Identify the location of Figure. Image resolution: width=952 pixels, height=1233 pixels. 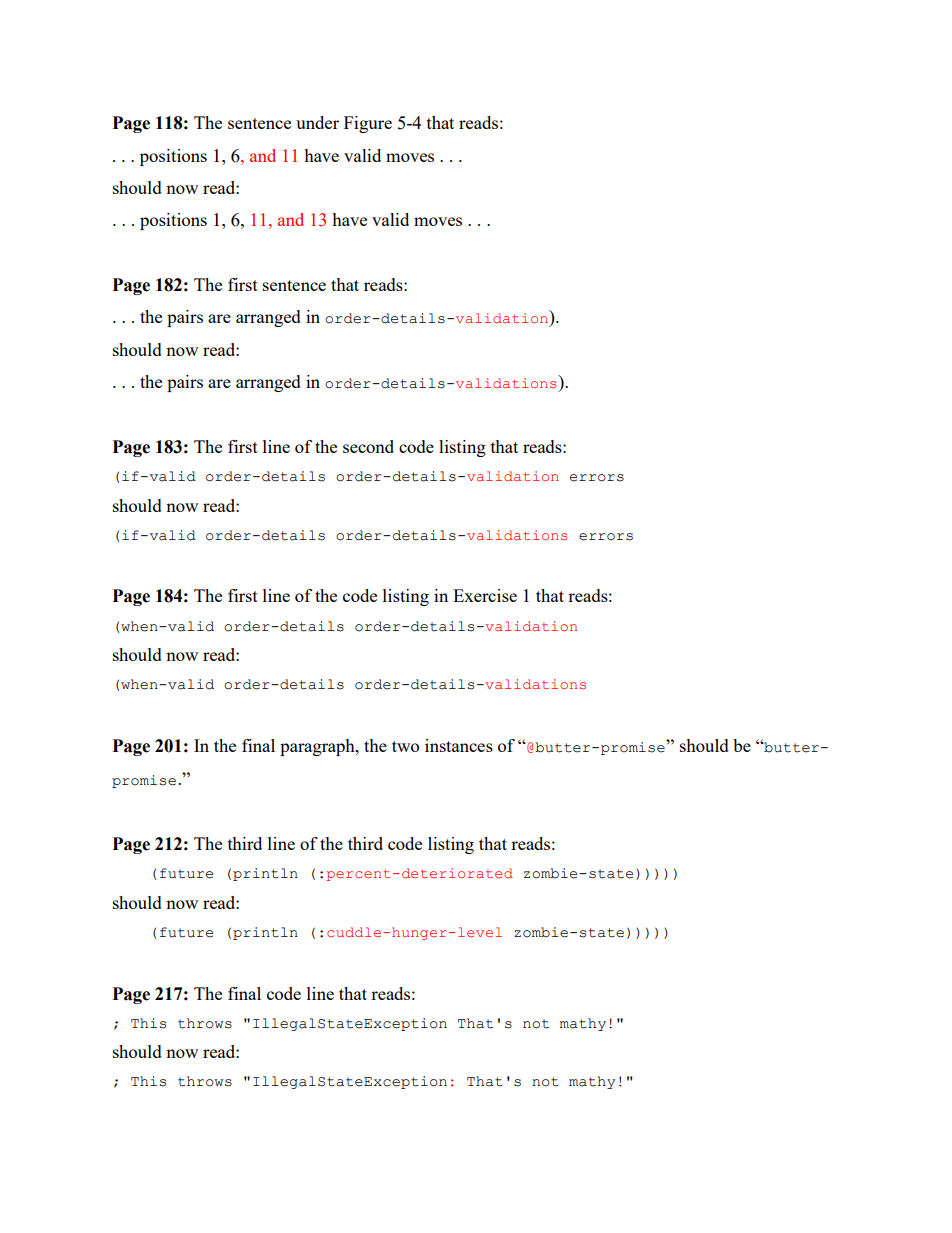
(368, 124).
